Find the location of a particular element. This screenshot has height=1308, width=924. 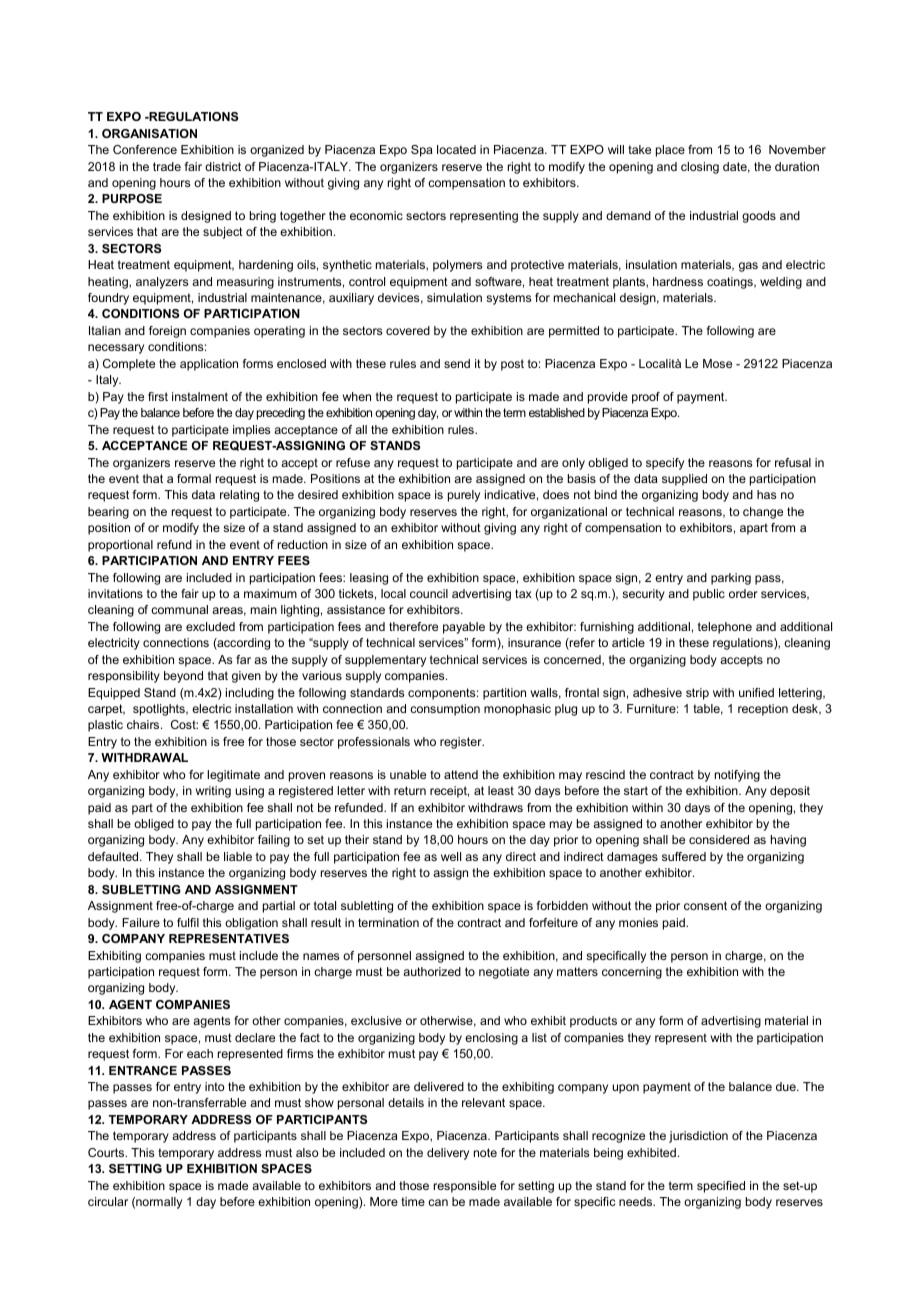

Courts is located at coordinates (107, 1152).
